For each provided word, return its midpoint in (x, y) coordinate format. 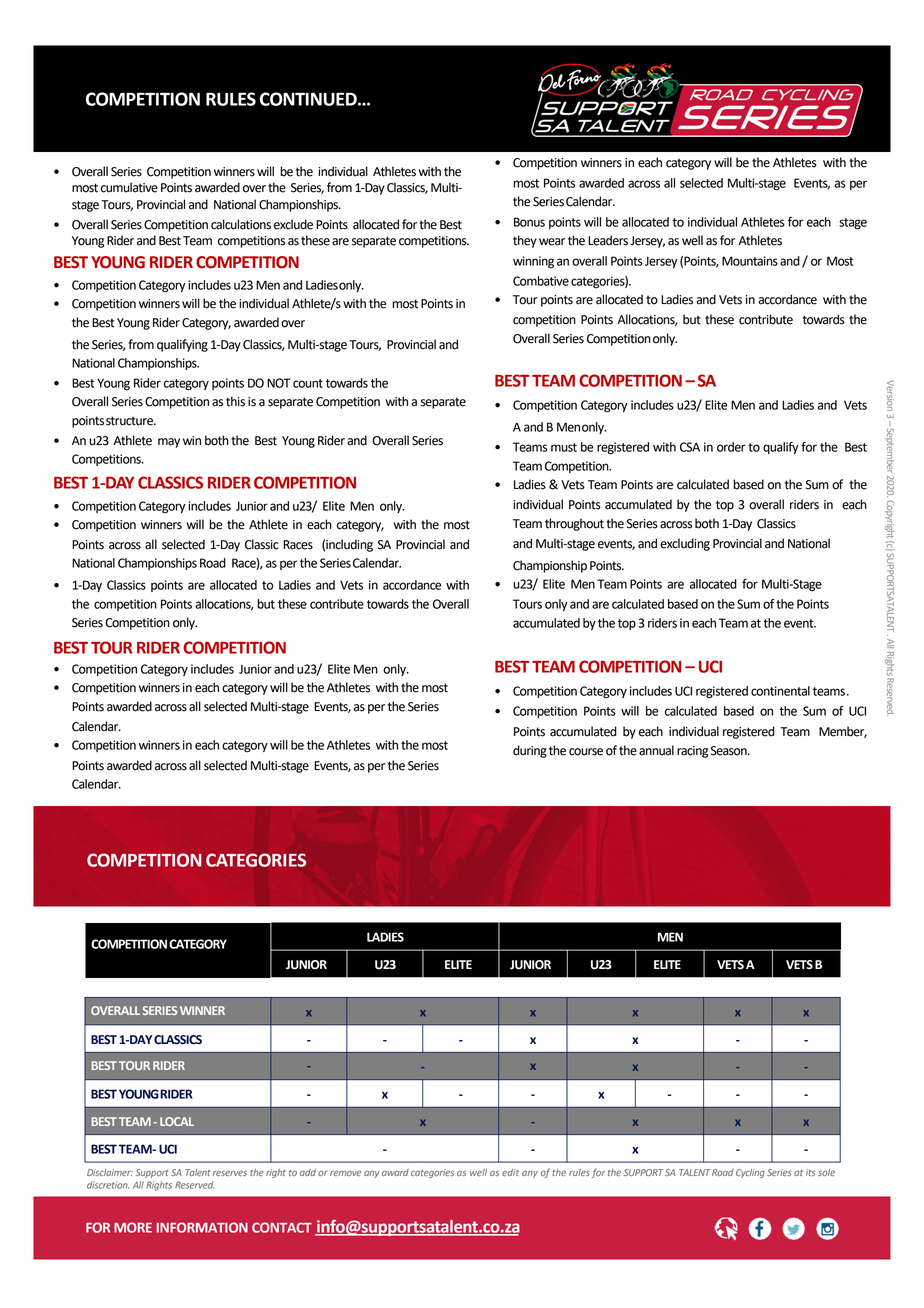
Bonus (529, 222)
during (530, 751)
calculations (241, 224)
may (169, 443)
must (564, 447)
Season (730, 751)
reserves (230, 1173)
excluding (685, 544)
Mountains (750, 261)
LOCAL (177, 1121)
